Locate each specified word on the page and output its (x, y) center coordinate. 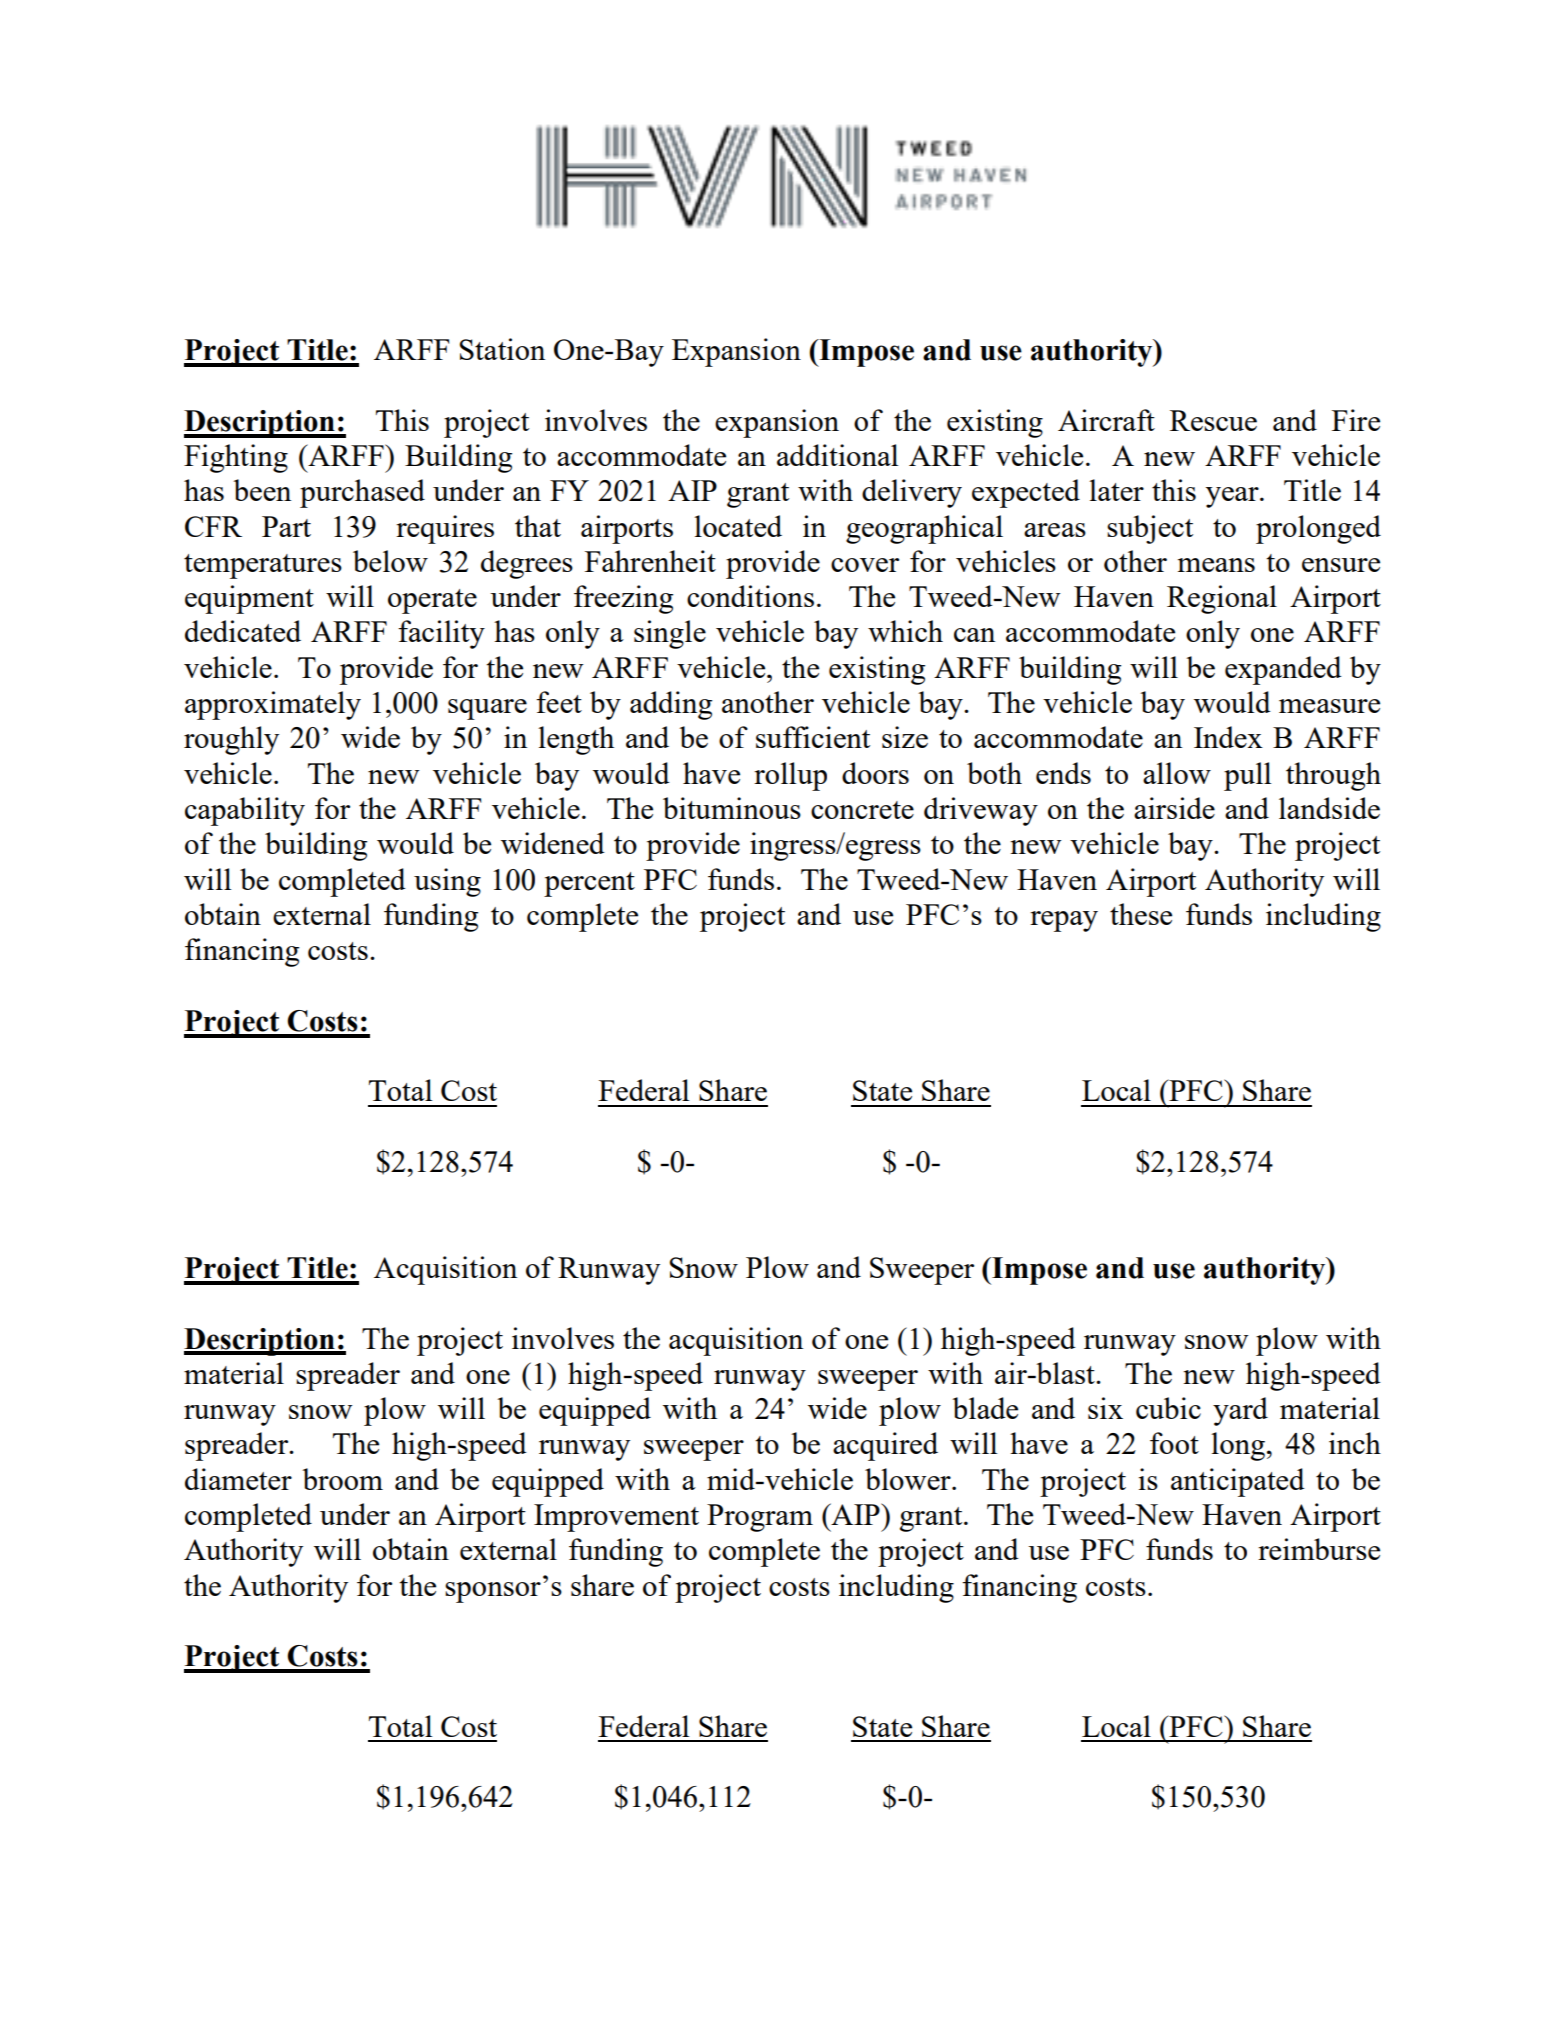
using (447, 882)
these (1141, 914)
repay (1064, 921)
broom (342, 1479)
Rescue (1213, 420)
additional (837, 455)
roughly (231, 740)
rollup (790, 776)
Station (502, 349)
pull (1247, 776)
